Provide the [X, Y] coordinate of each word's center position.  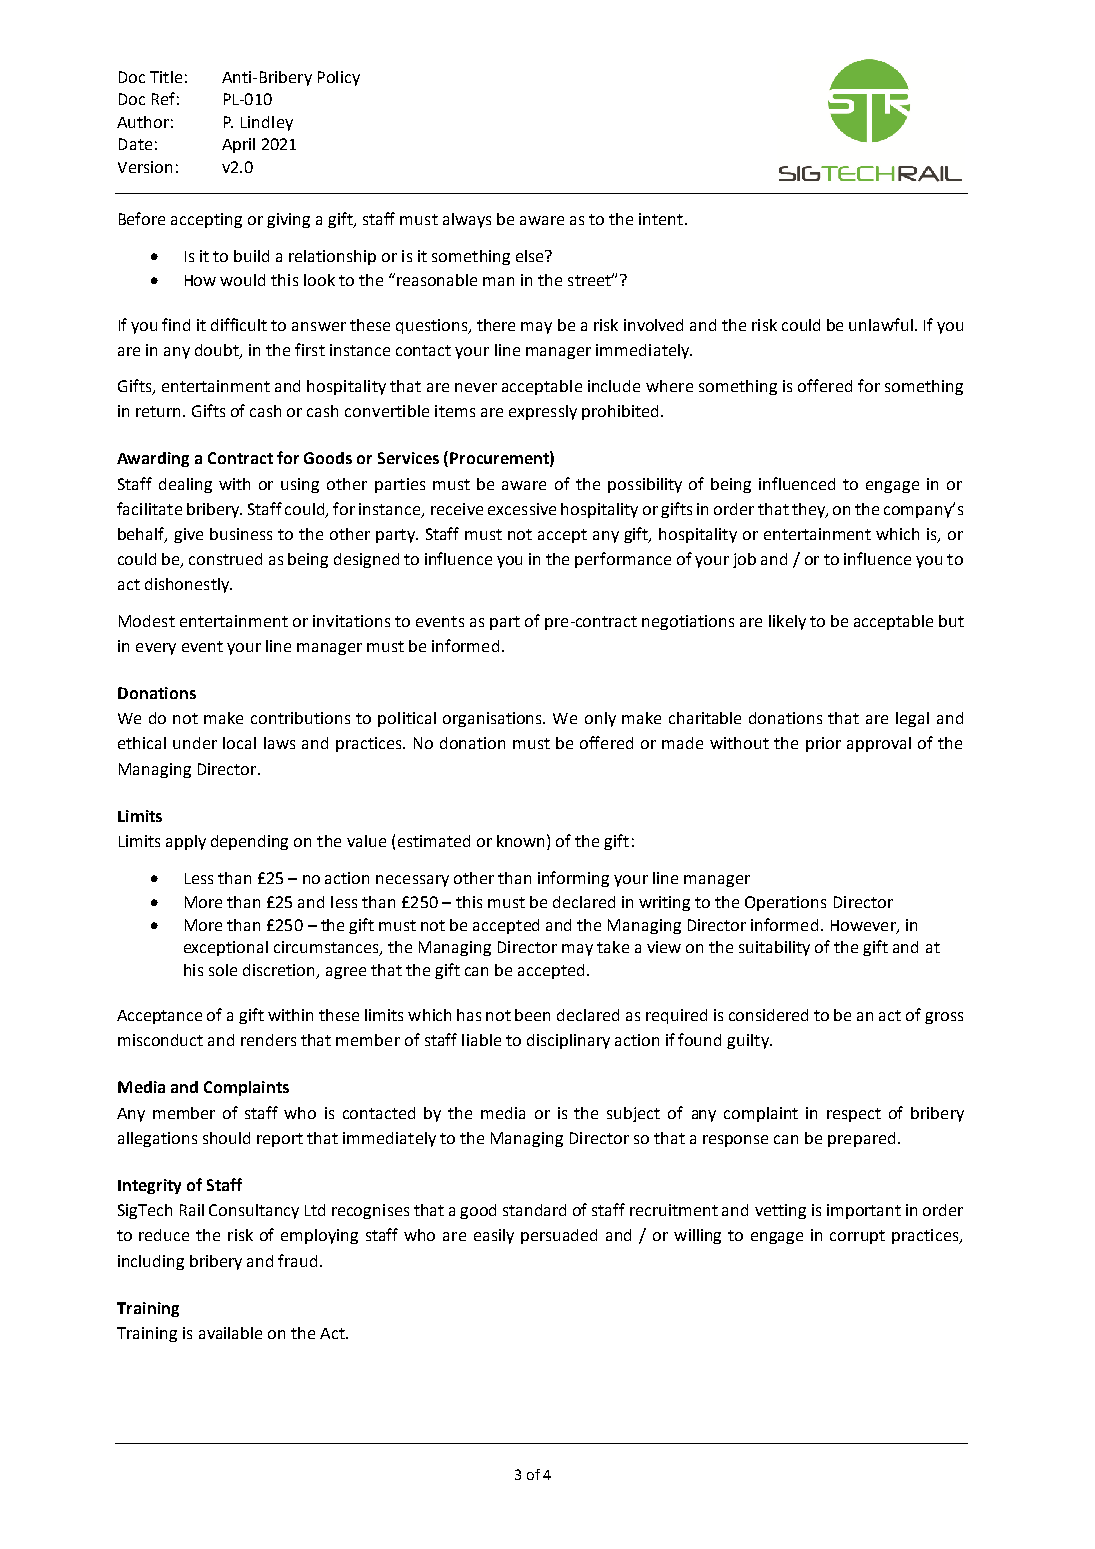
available [230, 1333]
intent [661, 219]
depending [249, 842]
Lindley [267, 123]
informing [573, 879]
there [496, 325]
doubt [218, 351]
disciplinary [568, 1041]
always [467, 220]
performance [623, 560]
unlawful [881, 324]
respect [854, 1115]
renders [268, 1040]
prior [823, 744]
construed [225, 559]
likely [787, 622]
